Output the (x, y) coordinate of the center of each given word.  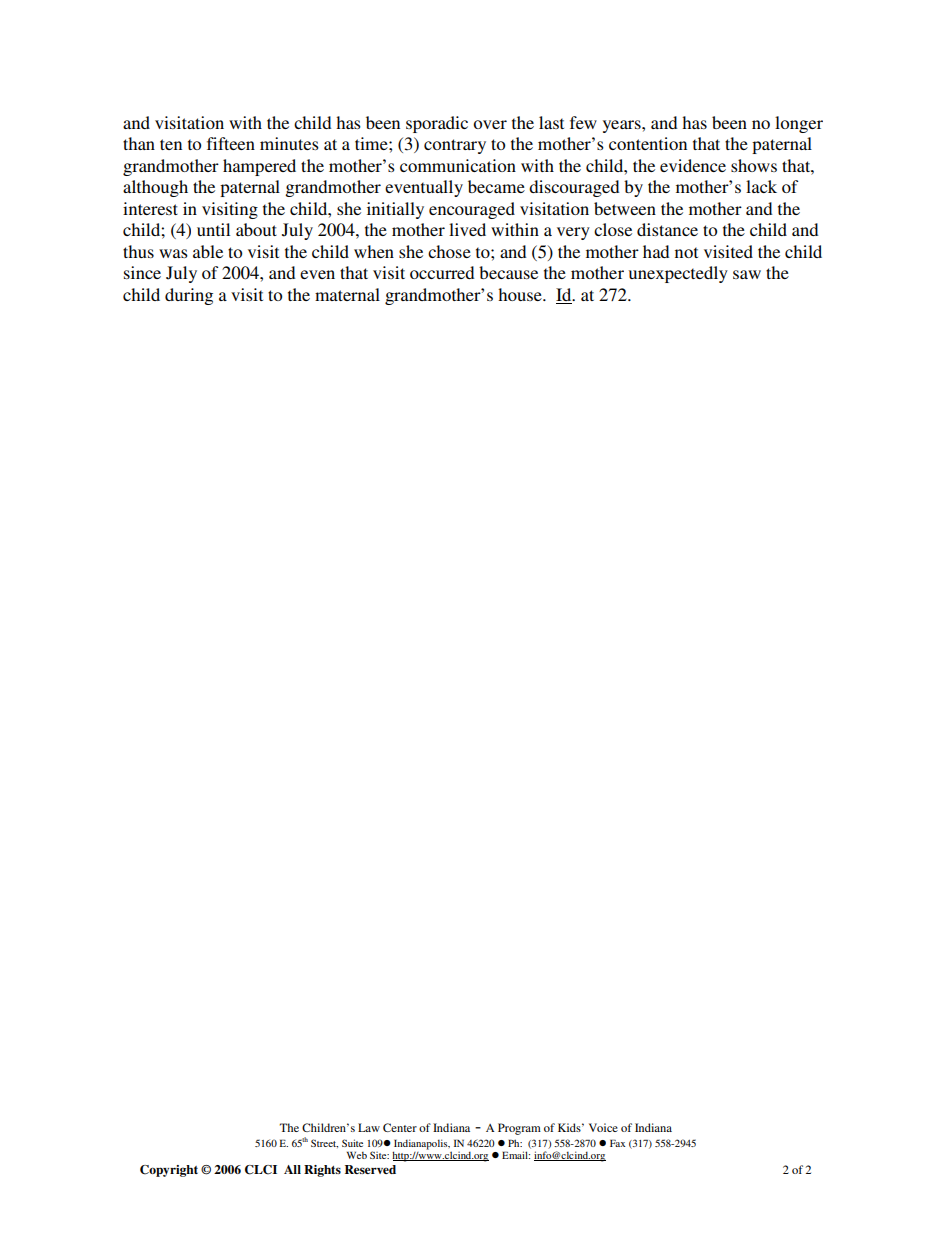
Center (400, 1127)
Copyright (169, 1171)
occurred (442, 272)
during (189, 296)
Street (324, 1143)
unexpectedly (678, 274)
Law (369, 1127)
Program (519, 1129)
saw (747, 274)
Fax (617, 1143)
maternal (347, 294)
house (521, 294)
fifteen (231, 143)
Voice (603, 1127)
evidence (693, 165)
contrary (455, 146)
